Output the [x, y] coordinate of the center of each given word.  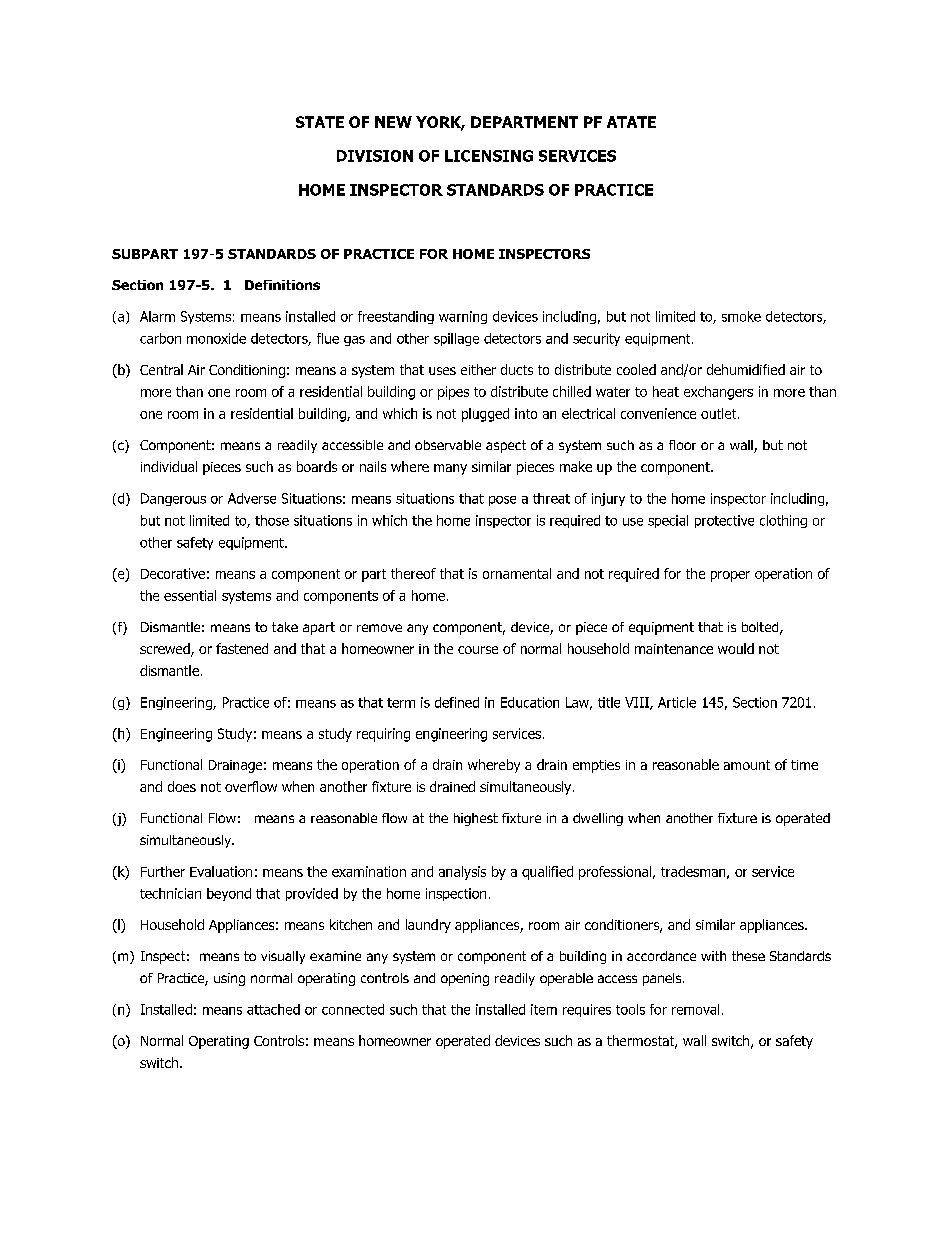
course [478, 650]
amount [747, 765]
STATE [320, 122]
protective [724, 521]
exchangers [718, 393]
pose [502, 501]
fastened [242, 648]
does [182, 786]
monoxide [216, 338]
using [229, 979]
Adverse [252, 498]
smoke [741, 316]
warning [463, 317]
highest [476, 819]
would [736, 648]
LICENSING [489, 156]
